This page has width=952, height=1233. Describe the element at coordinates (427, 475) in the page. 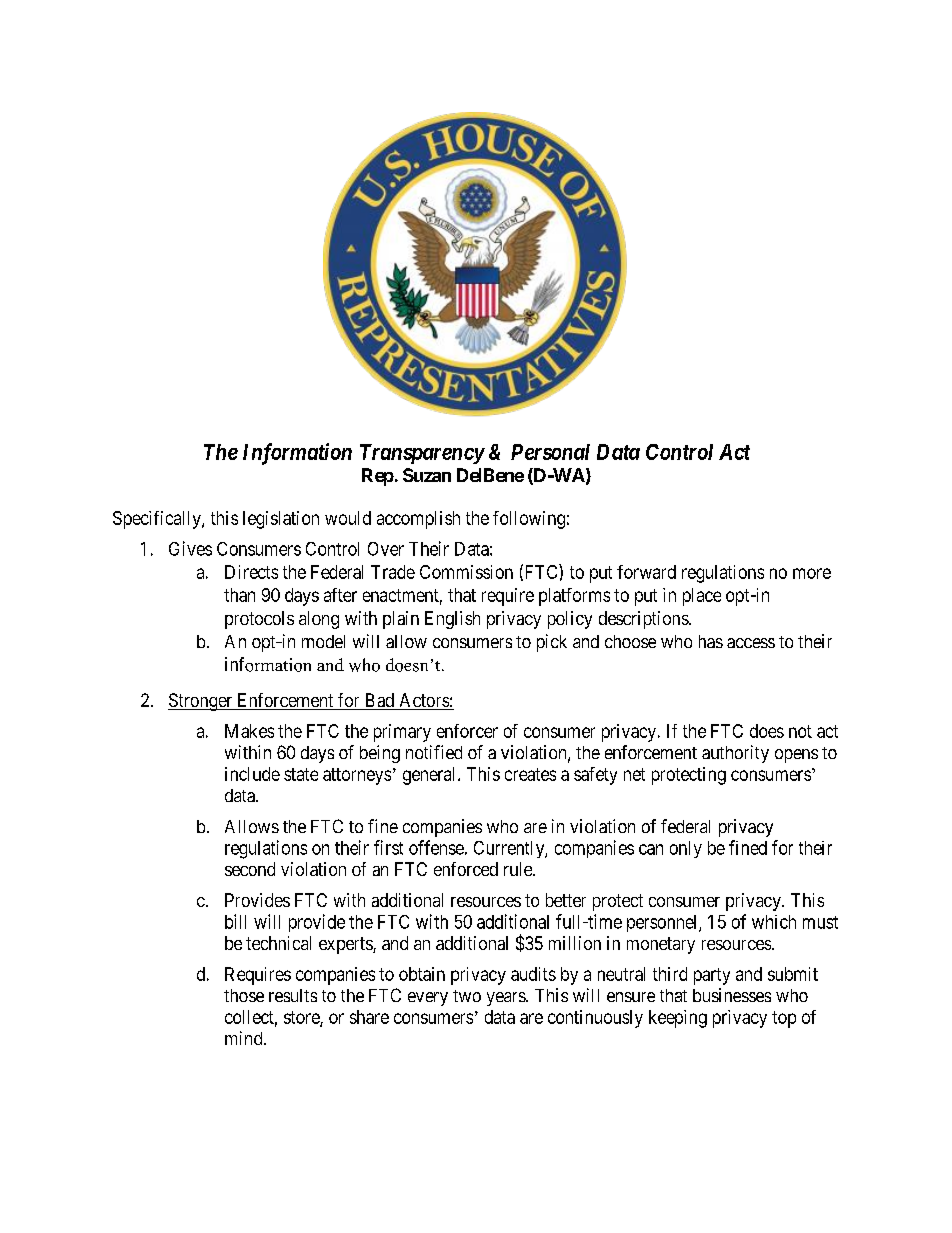

I see `Suzan` at that location.
